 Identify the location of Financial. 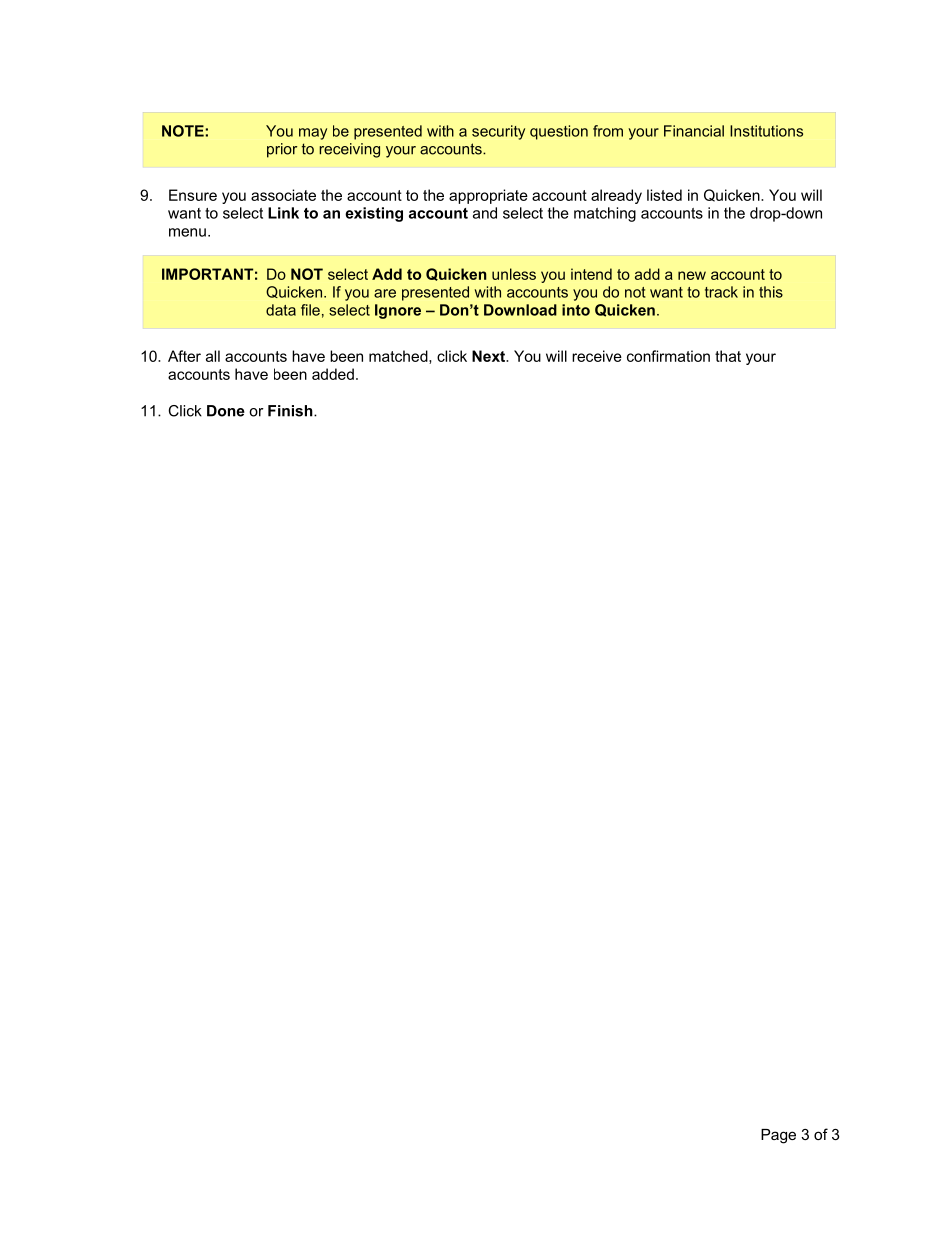
(694, 131).
